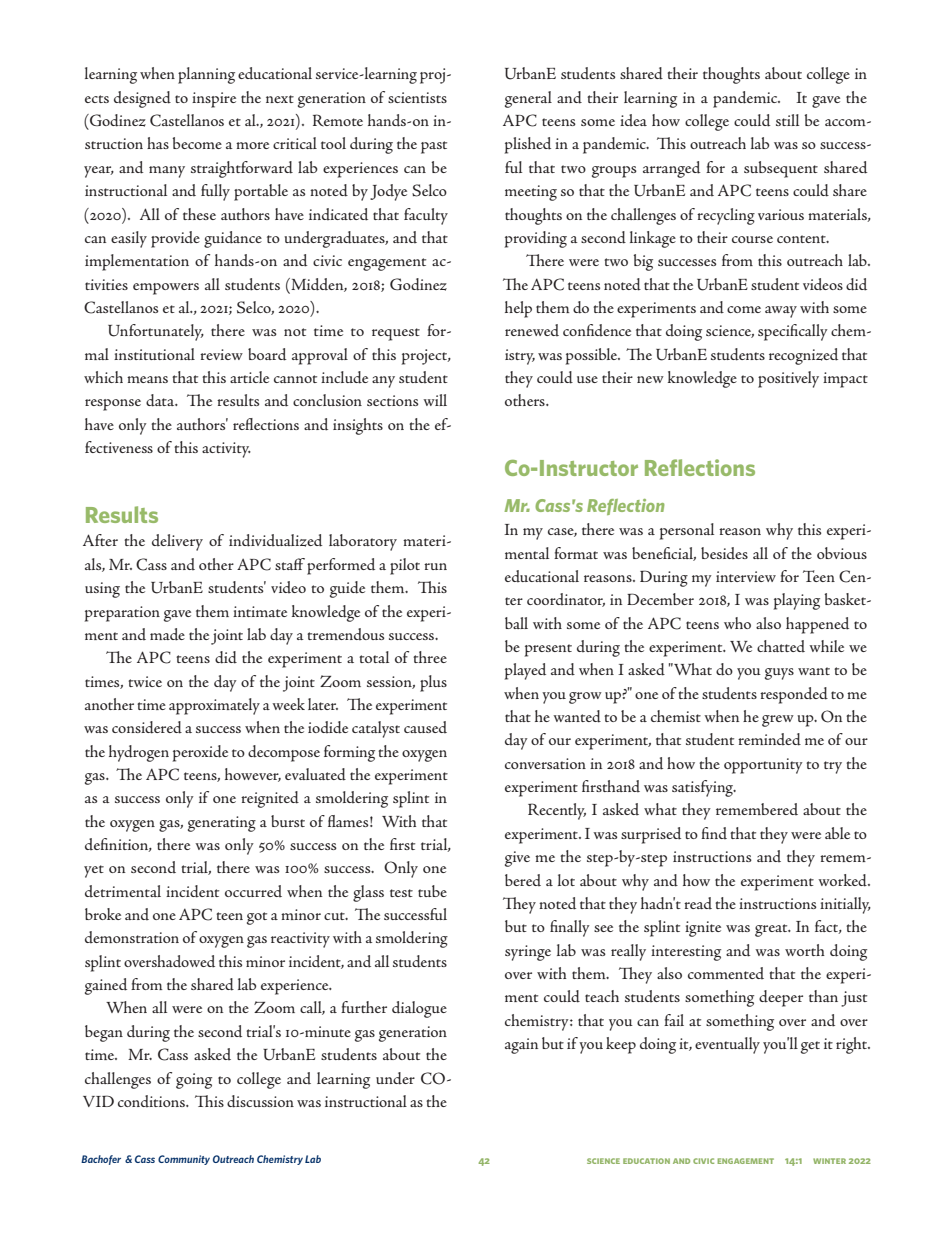 The image size is (952, 1233). Describe the element at coordinates (221, 354) in the screenshot. I see `review` at that location.
